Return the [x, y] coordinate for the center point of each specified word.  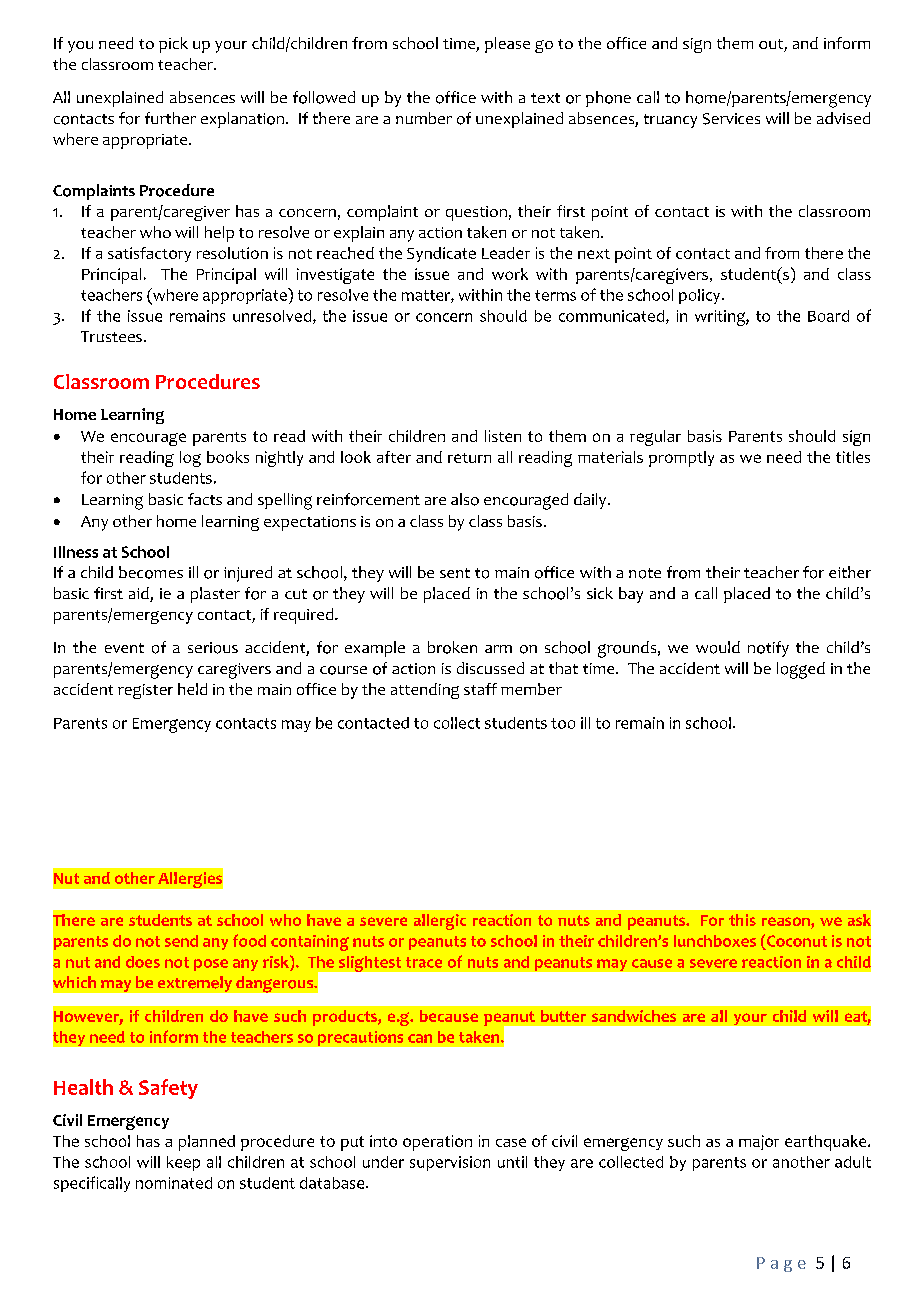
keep [183, 1163]
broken [452, 647]
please [507, 45]
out [772, 45]
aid [140, 594]
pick [173, 45]
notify [768, 649]
